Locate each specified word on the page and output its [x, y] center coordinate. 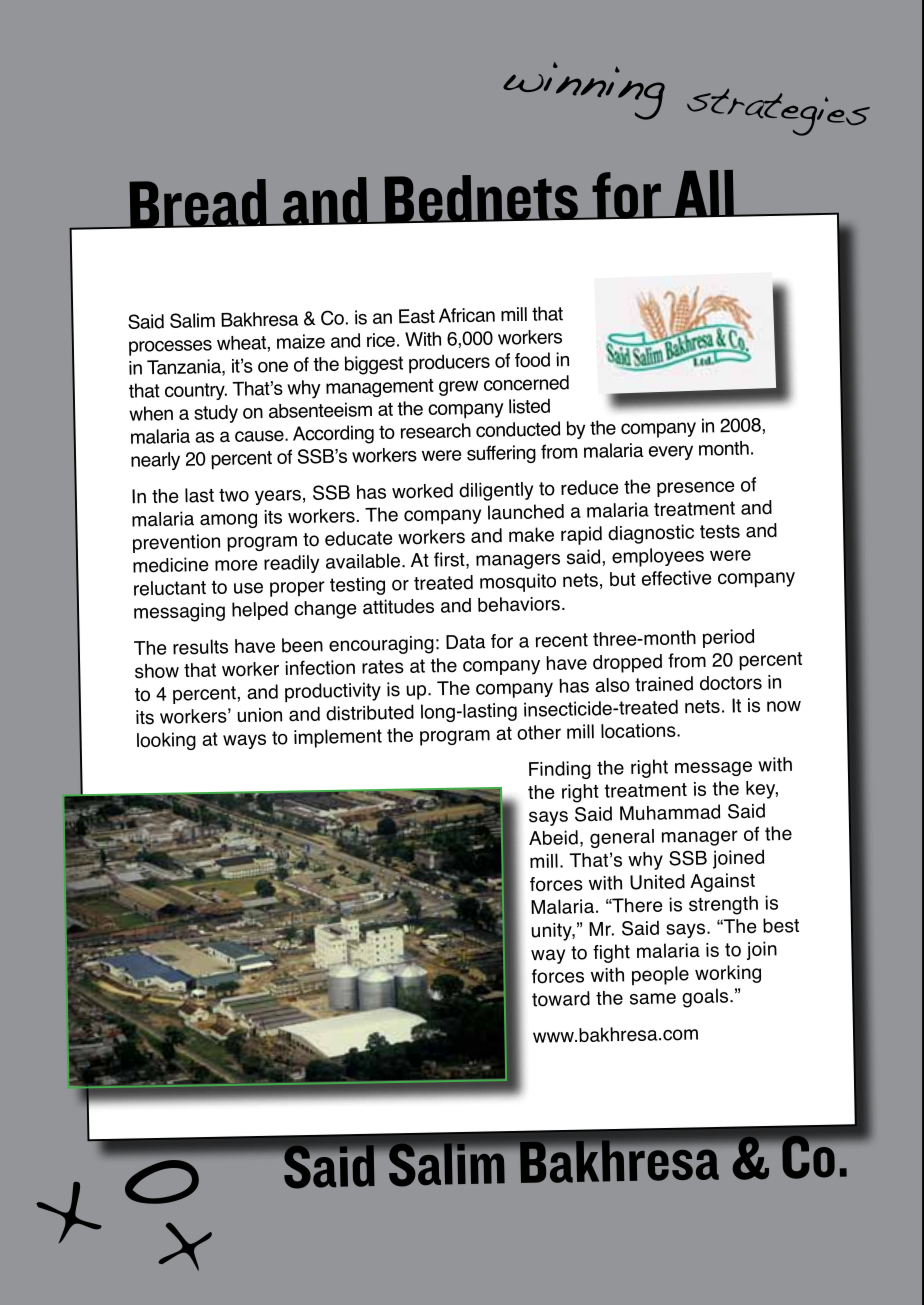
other [539, 732]
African [467, 315]
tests [720, 532]
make [531, 534]
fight [611, 953]
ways [244, 741]
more [236, 565]
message [713, 768]
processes [170, 348]
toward [561, 999]
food [532, 360]
